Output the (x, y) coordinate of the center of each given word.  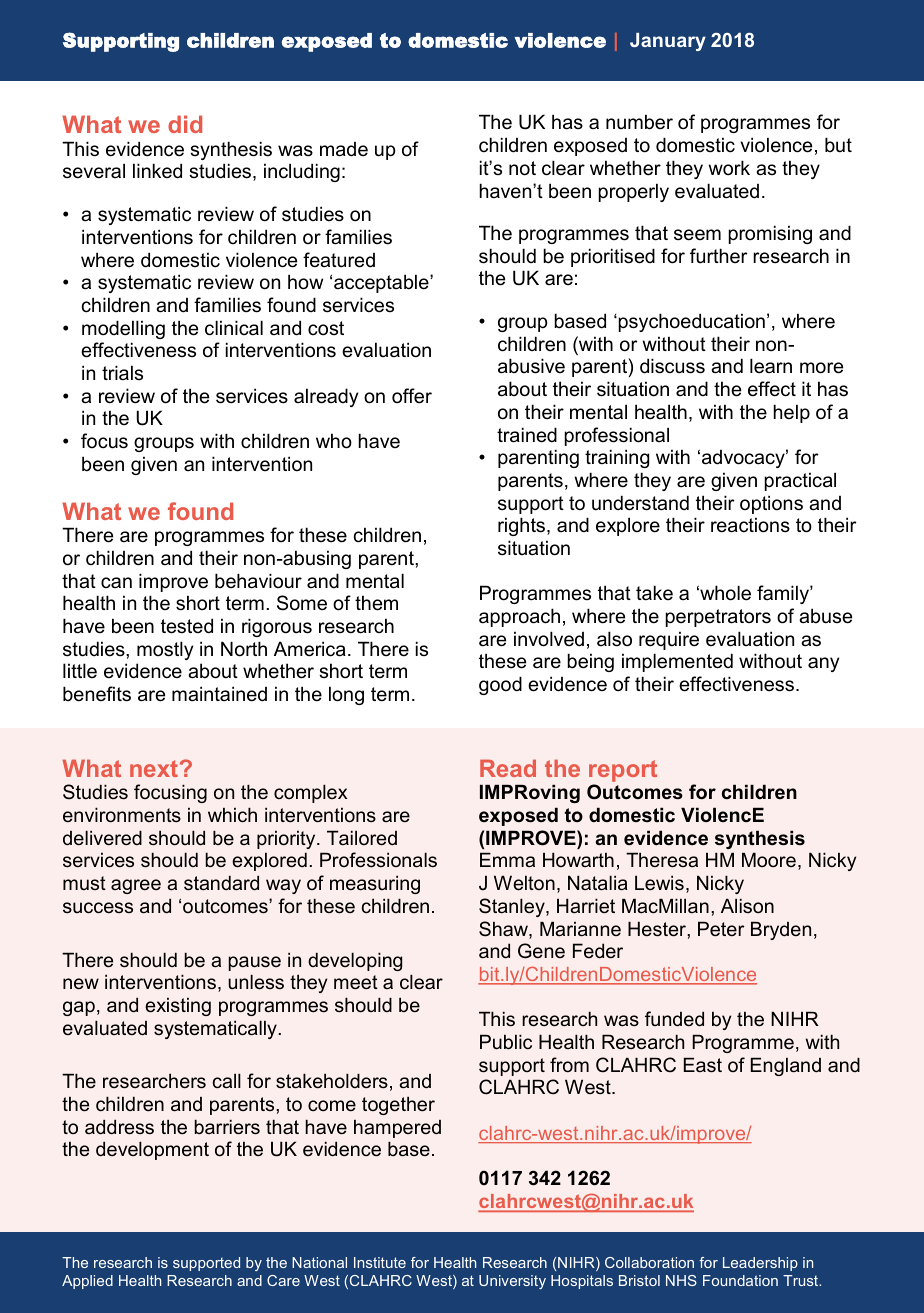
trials (122, 373)
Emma (507, 860)
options (771, 504)
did (185, 124)
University (512, 1282)
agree (136, 886)
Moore (769, 859)
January (668, 42)
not (522, 168)
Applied (87, 1282)
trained (527, 435)
